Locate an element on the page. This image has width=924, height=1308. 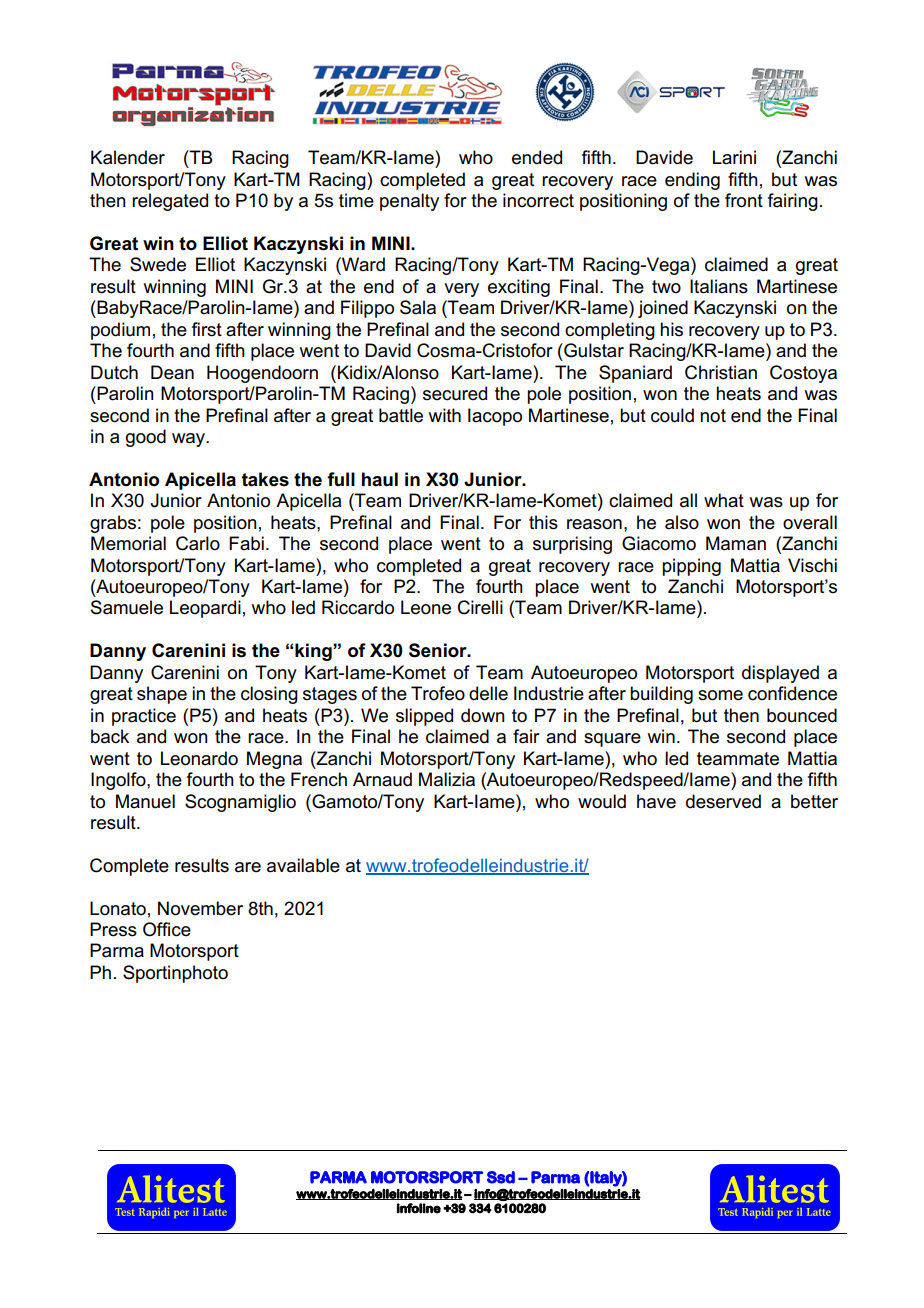
deserved is located at coordinates (723, 801).
